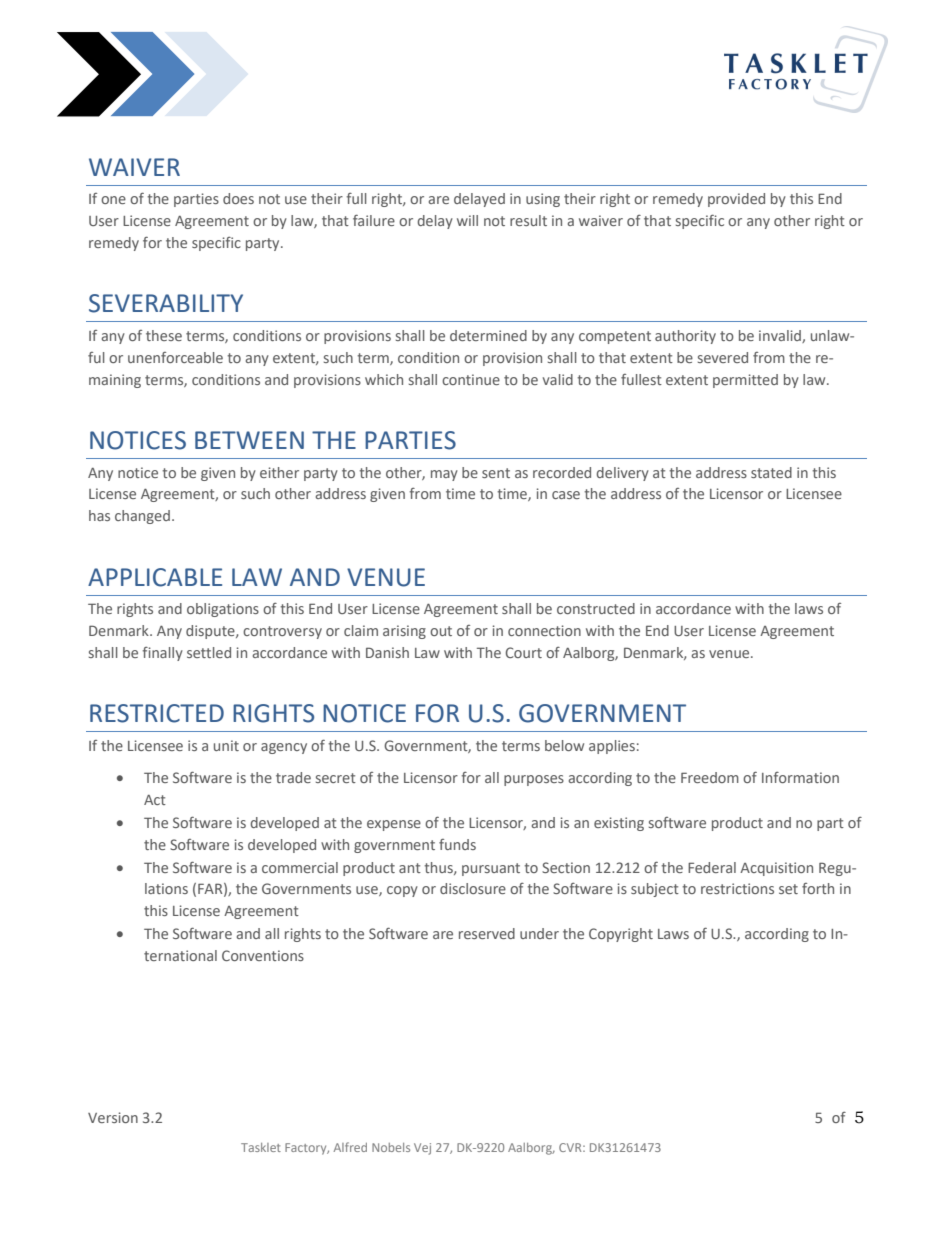 The height and width of the screenshot is (1233, 952). What do you see at coordinates (238, 198) in the screenshot?
I see `does` at bounding box center [238, 198].
